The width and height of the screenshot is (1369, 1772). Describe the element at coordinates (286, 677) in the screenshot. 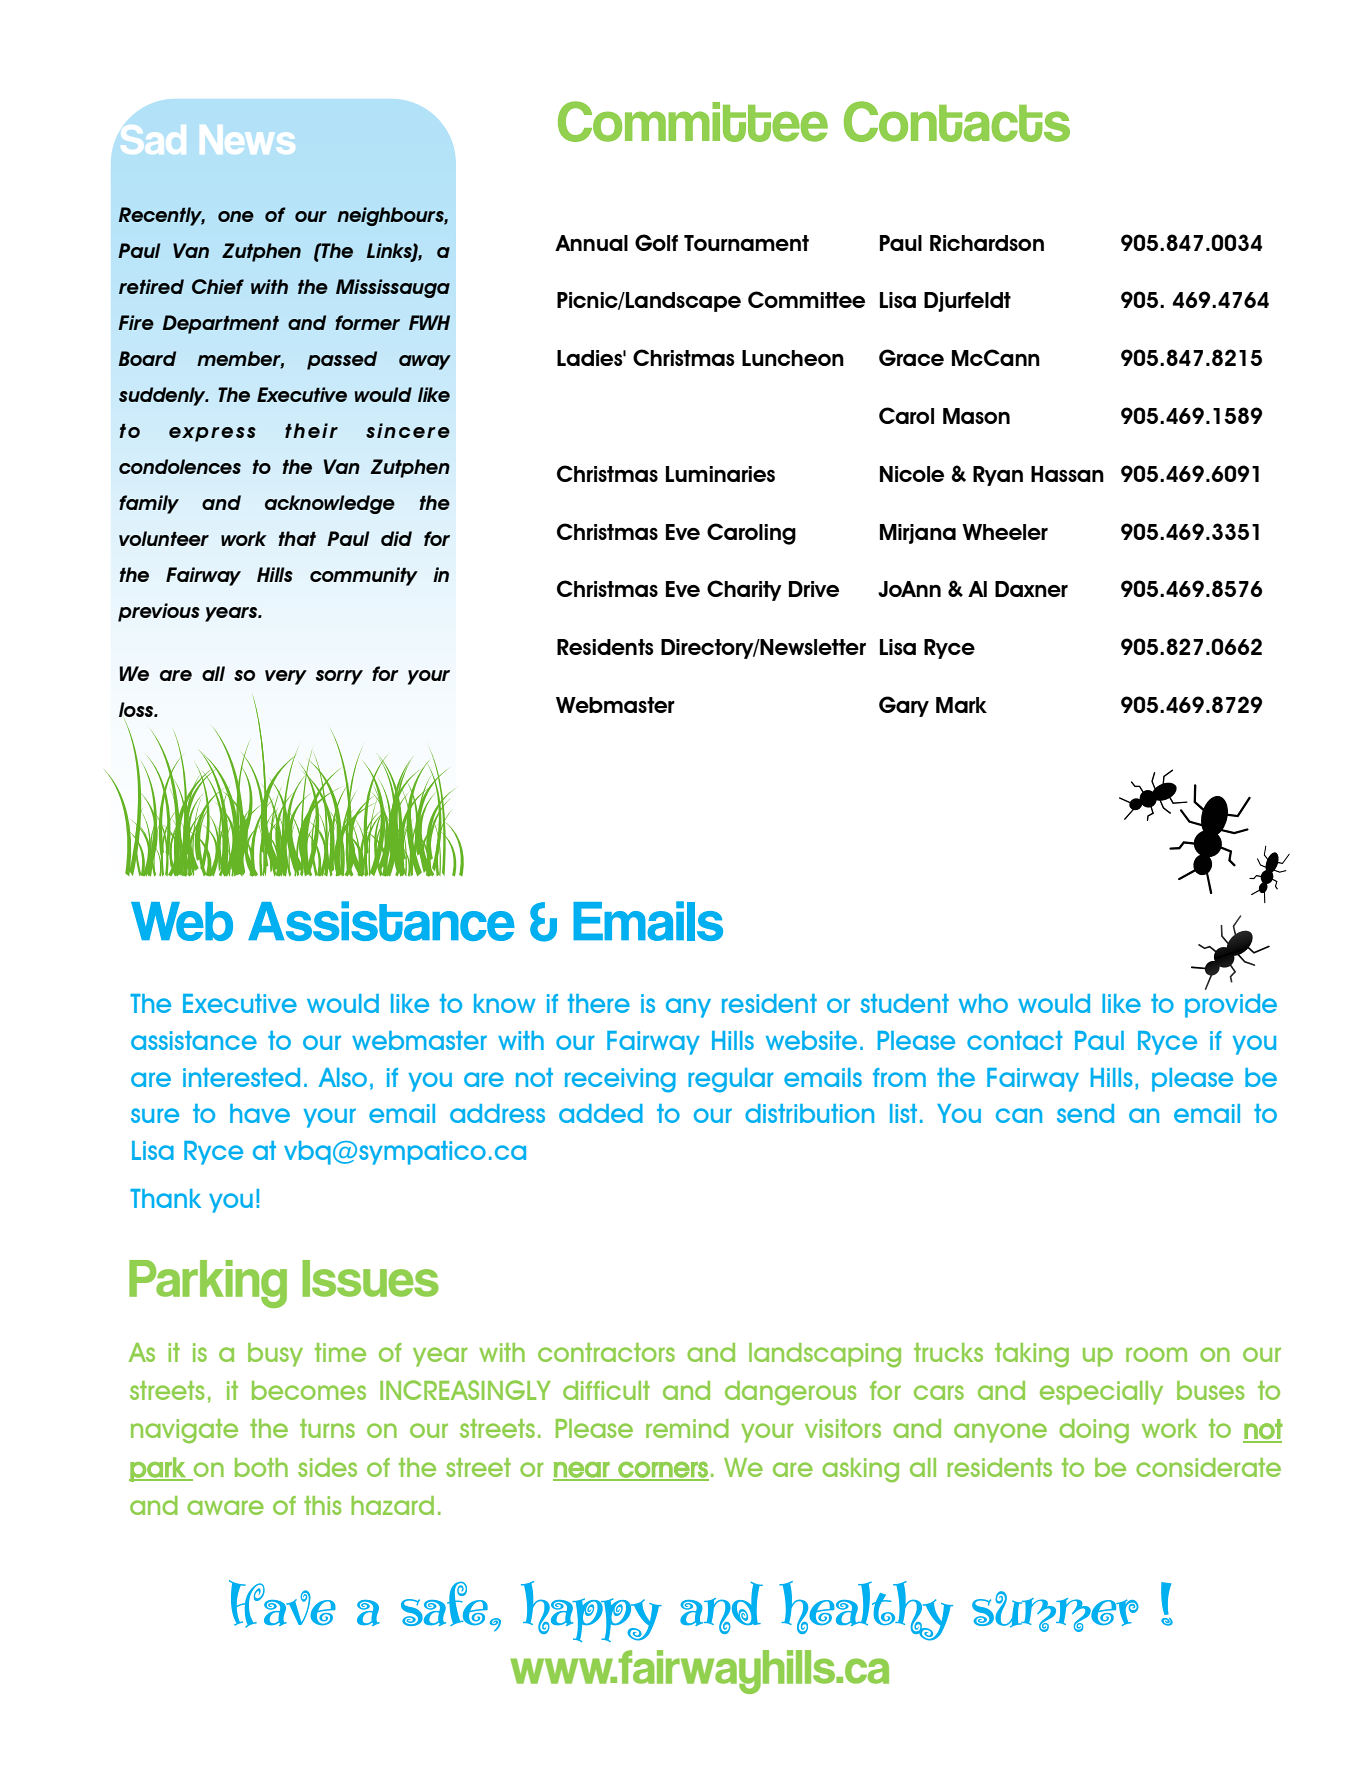

I see `very` at that location.
